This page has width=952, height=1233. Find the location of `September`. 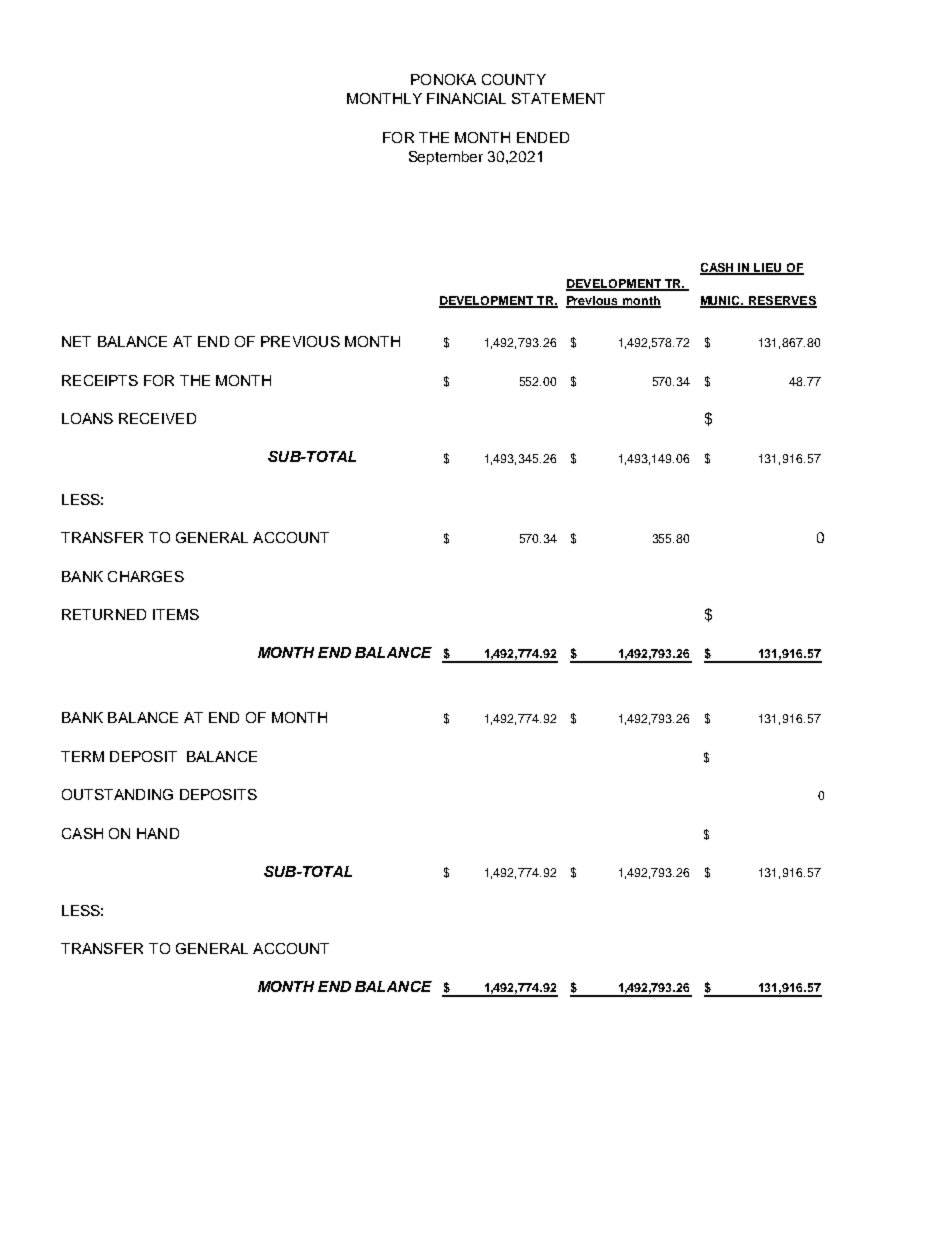

September is located at coordinates (446, 158).
